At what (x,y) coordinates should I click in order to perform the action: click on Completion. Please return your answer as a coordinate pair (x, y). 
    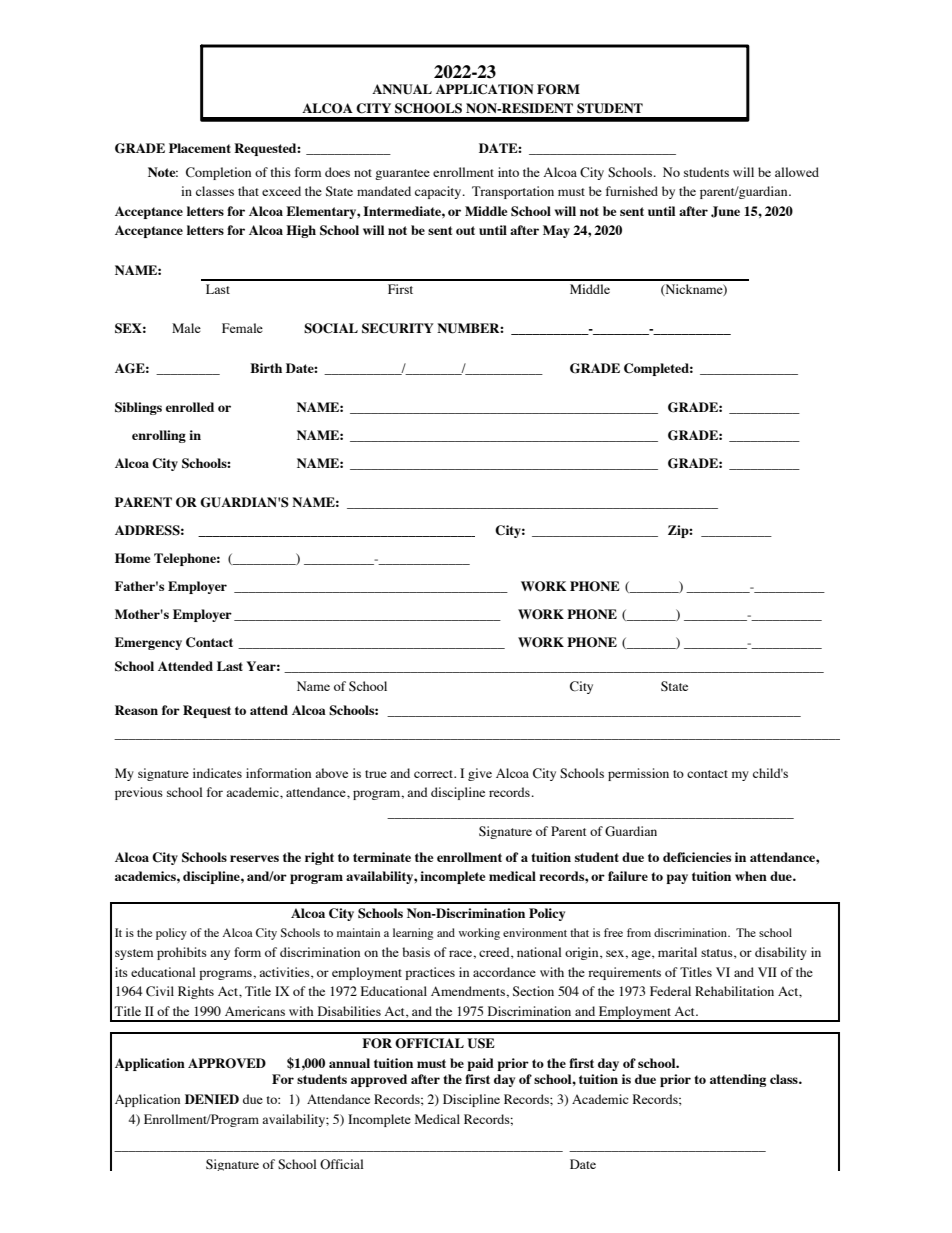
    Looking at the image, I should click on (218, 173).
